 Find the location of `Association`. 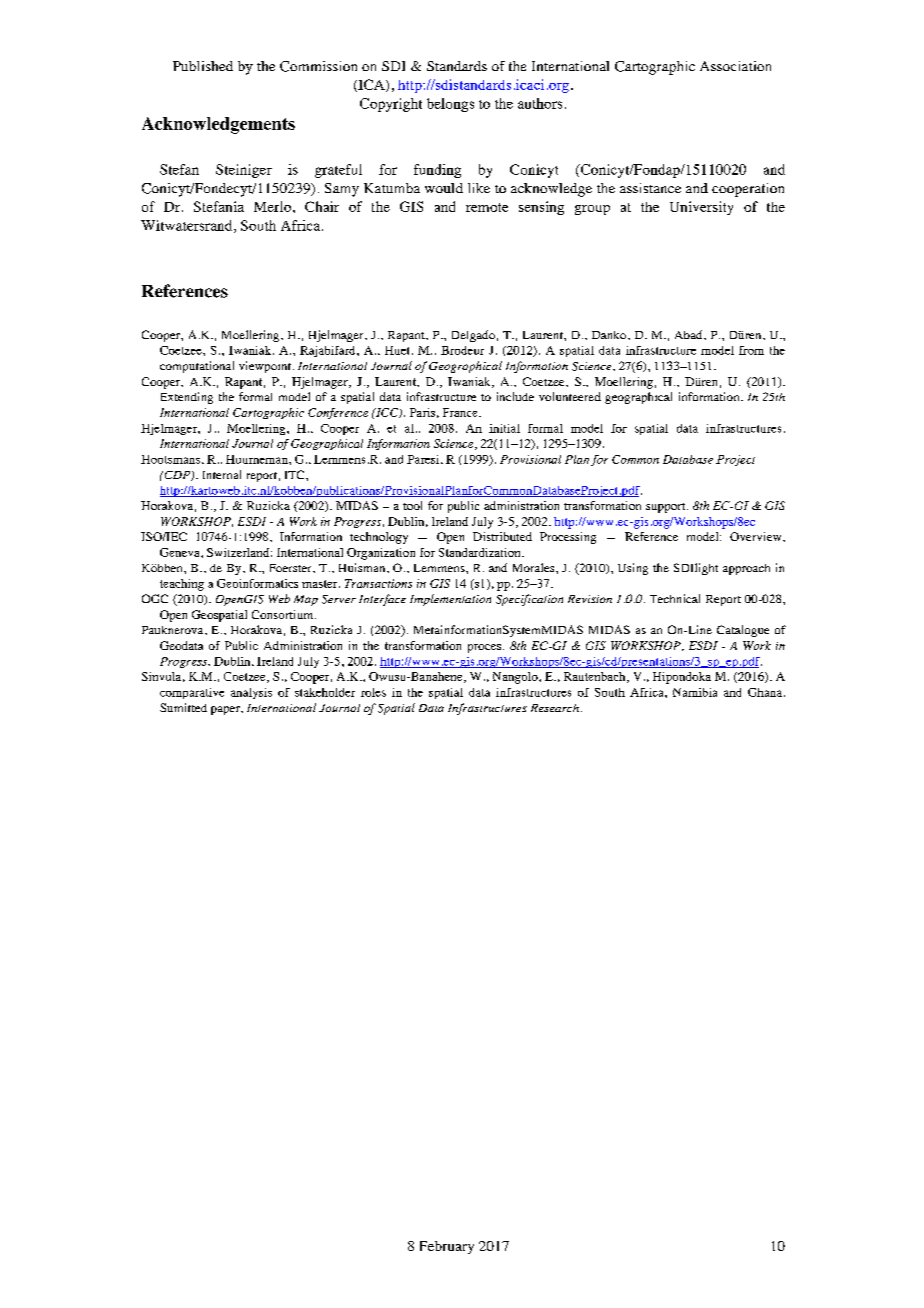

Association is located at coordinates (735, 66).
